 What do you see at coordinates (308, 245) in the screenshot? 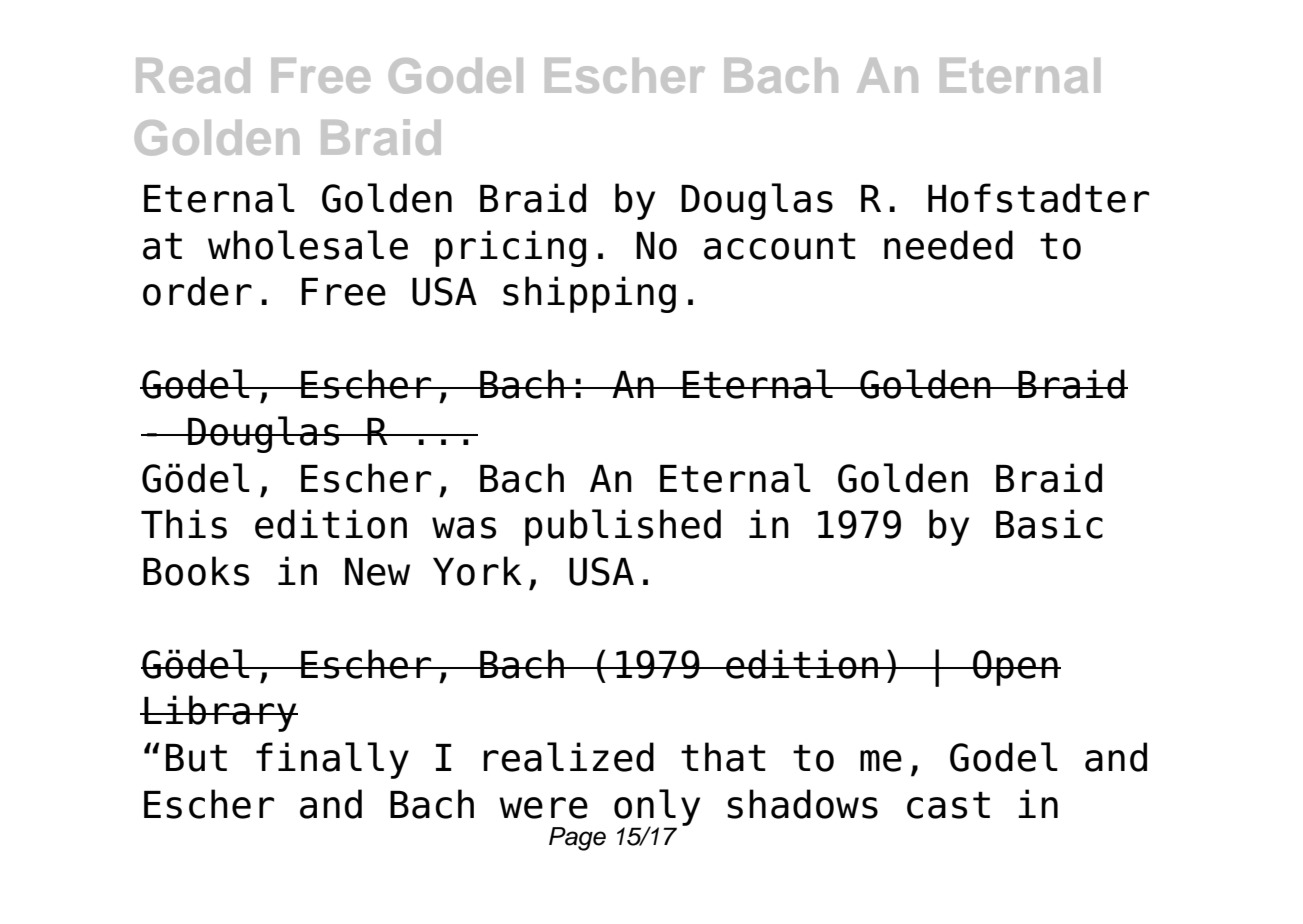
I see `wholesale` at bounding box center [308, 245].
